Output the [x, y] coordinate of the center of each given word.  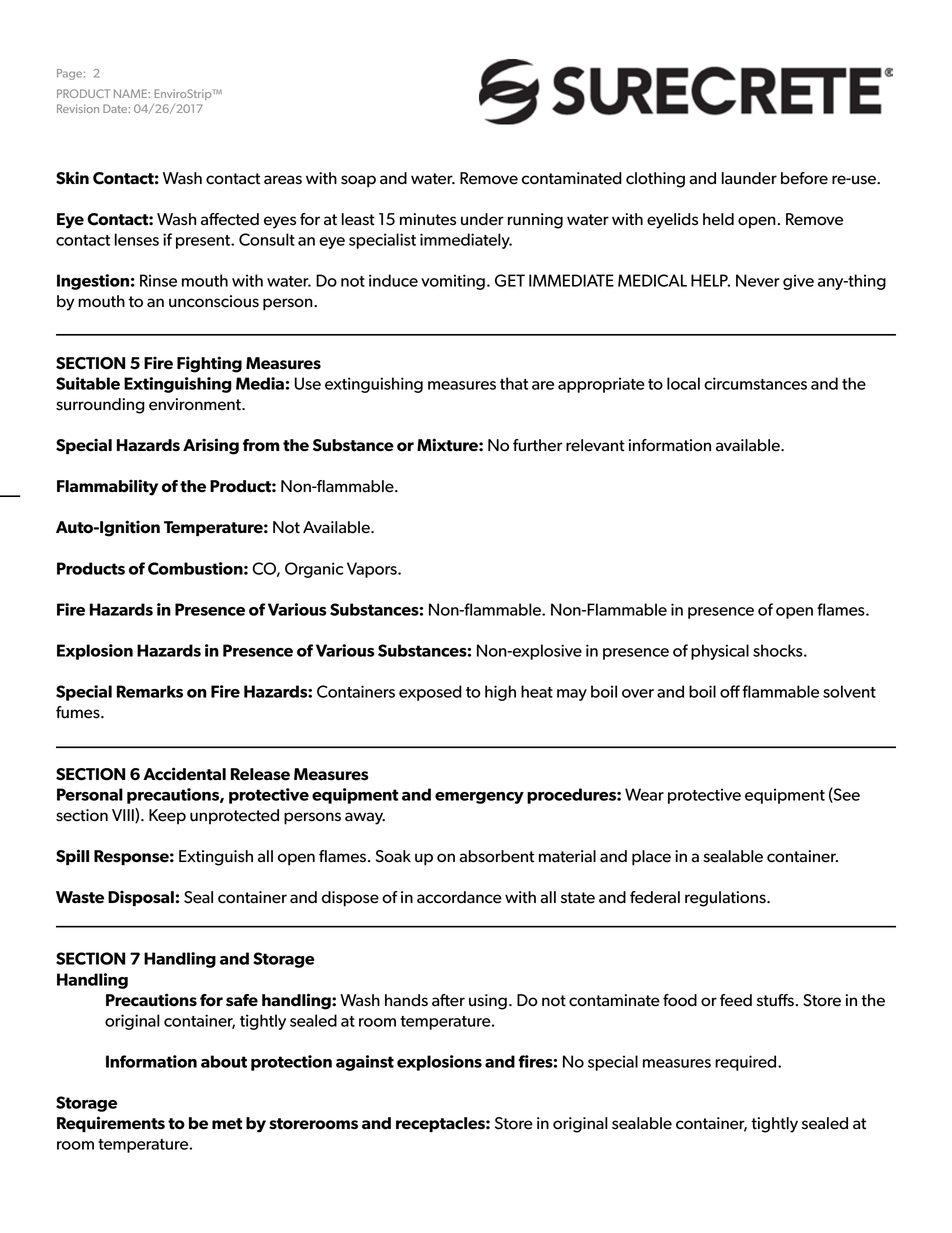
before [804, 178]
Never [758, 280]
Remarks [150, 691]
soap [358, 181]
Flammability [107, 487]
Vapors [373, 570]
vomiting [453, 282]
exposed [430, 693]
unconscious [214, 301]
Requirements [111, 1124]
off [730, 691]
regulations [726, 899]
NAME [131, 93]
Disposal [142, 898]
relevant [595, 445]
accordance [459, 897]
